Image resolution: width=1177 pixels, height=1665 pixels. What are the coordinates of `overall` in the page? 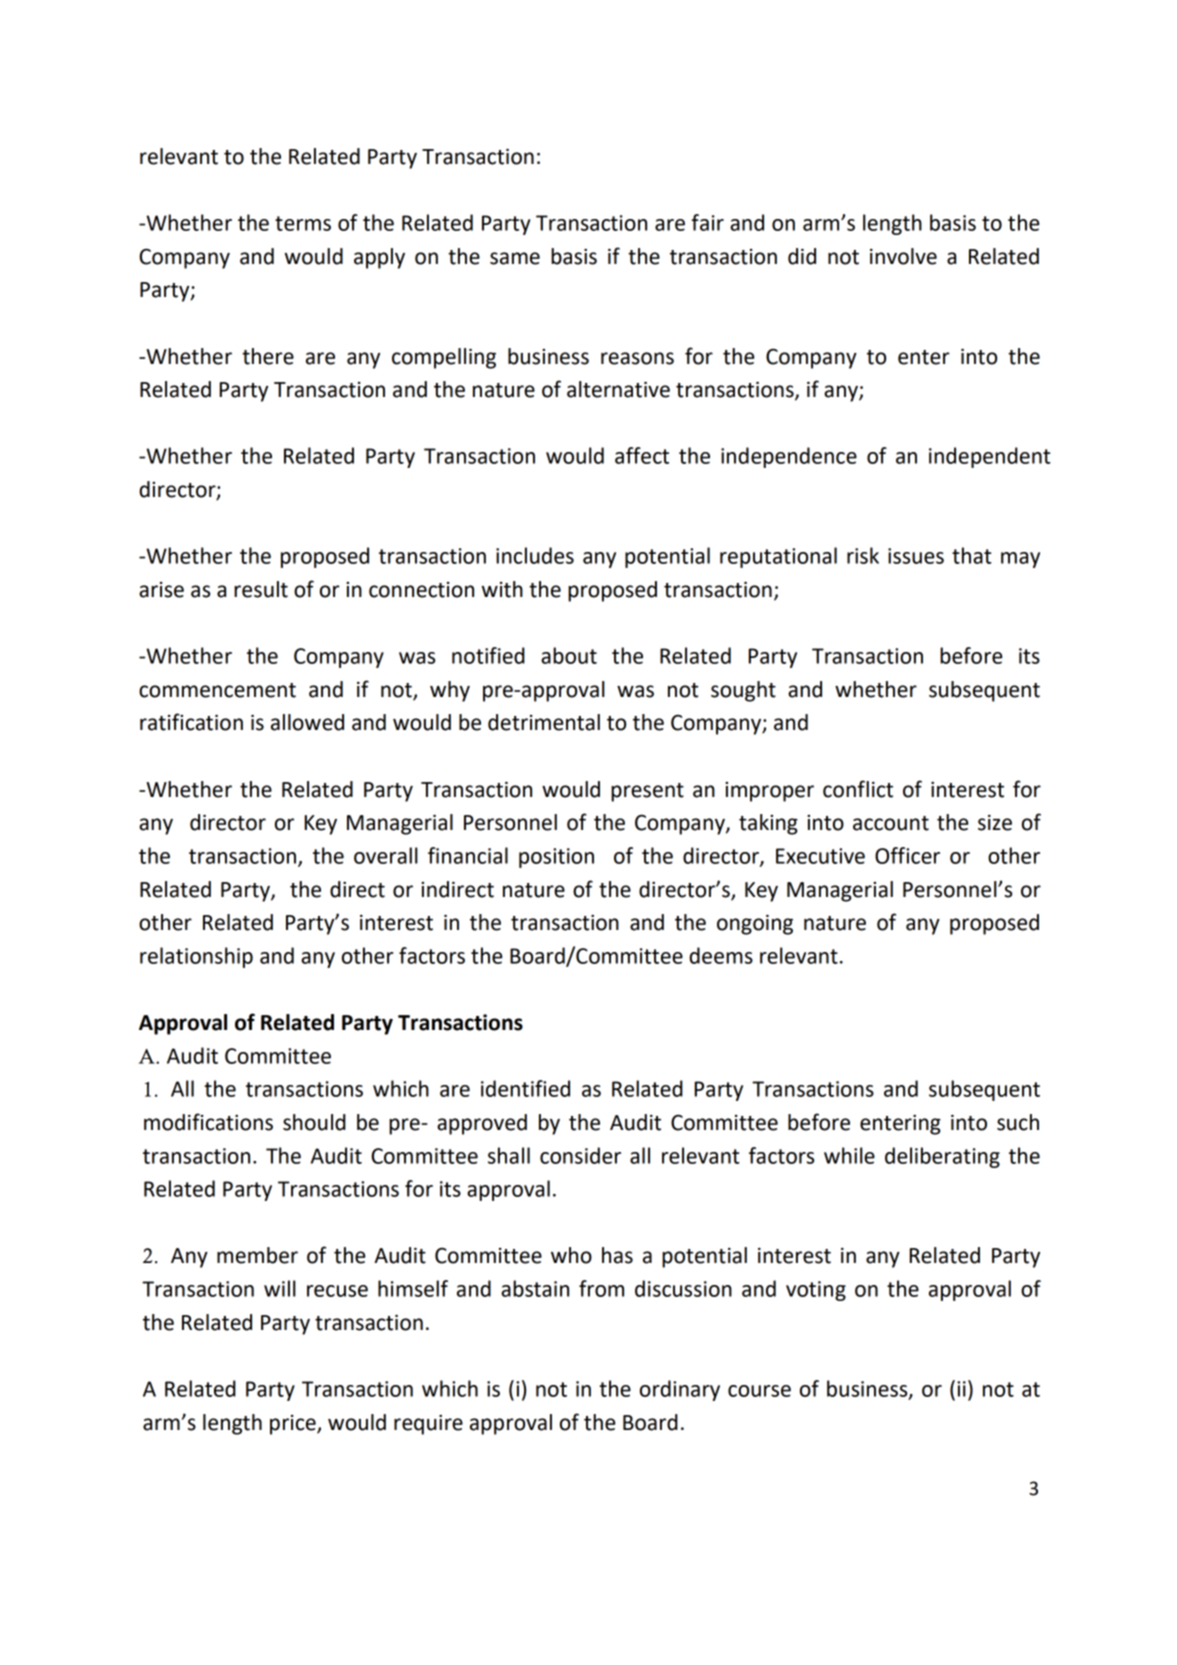 It's located at (386, 855).
